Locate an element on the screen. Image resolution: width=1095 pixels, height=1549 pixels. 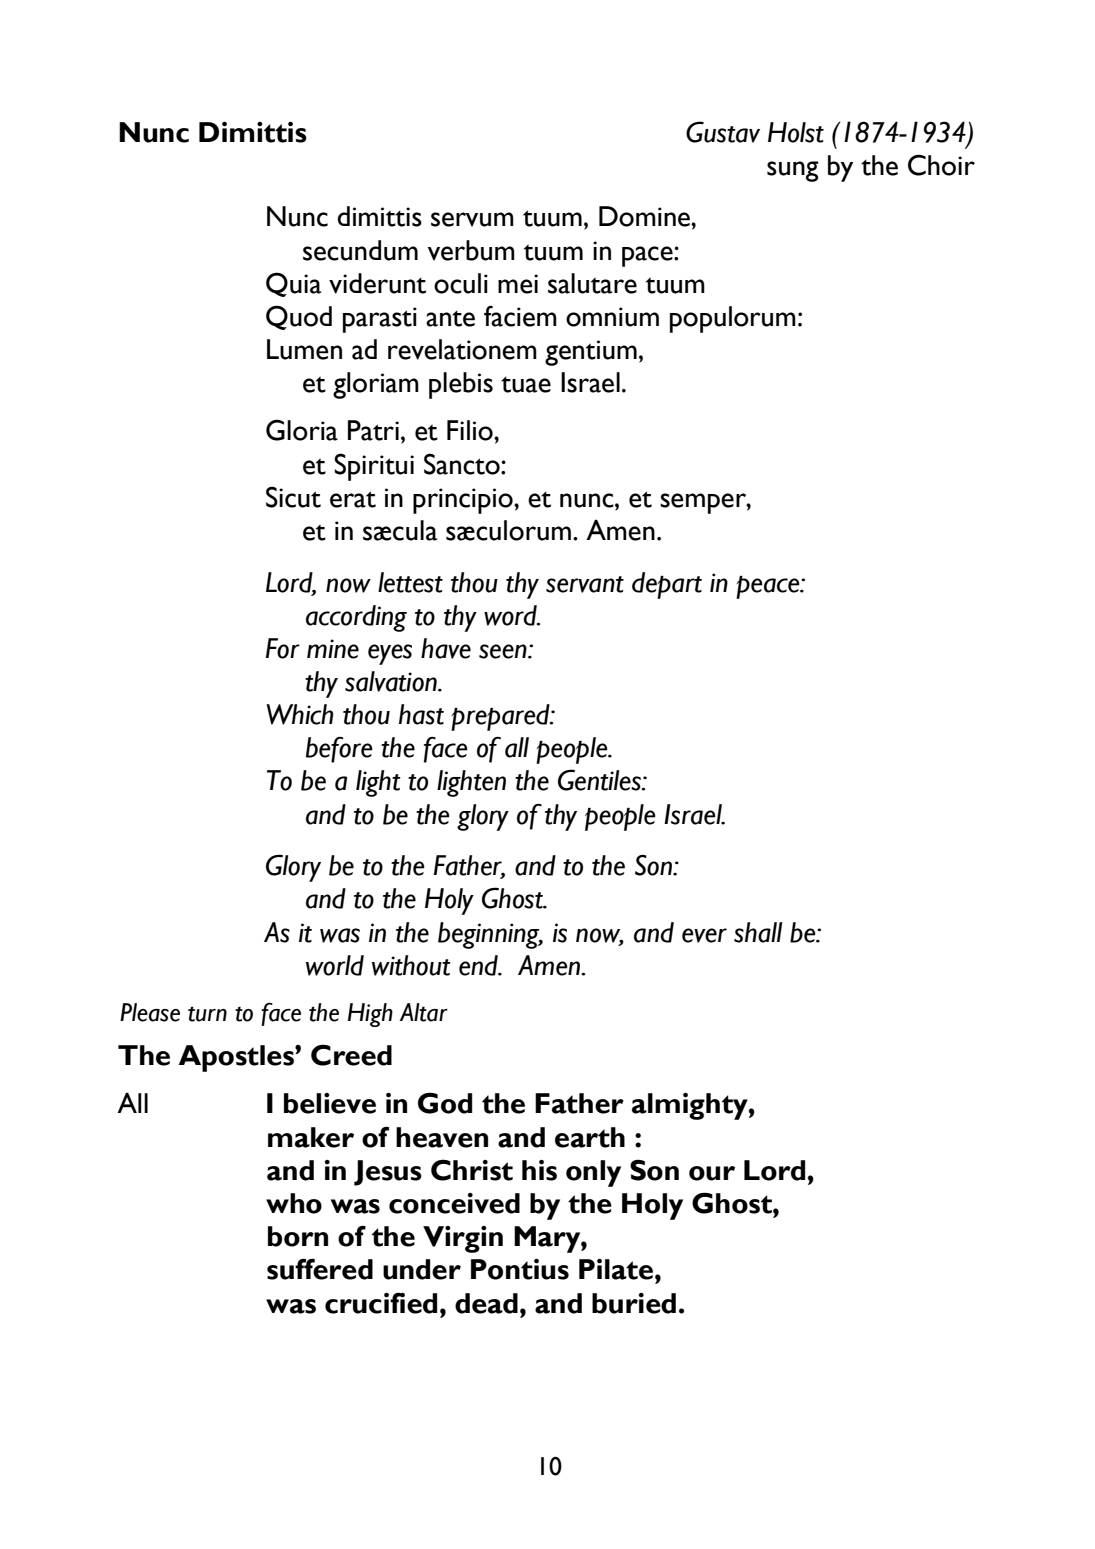
ever is located at coordinates (704, 935).
